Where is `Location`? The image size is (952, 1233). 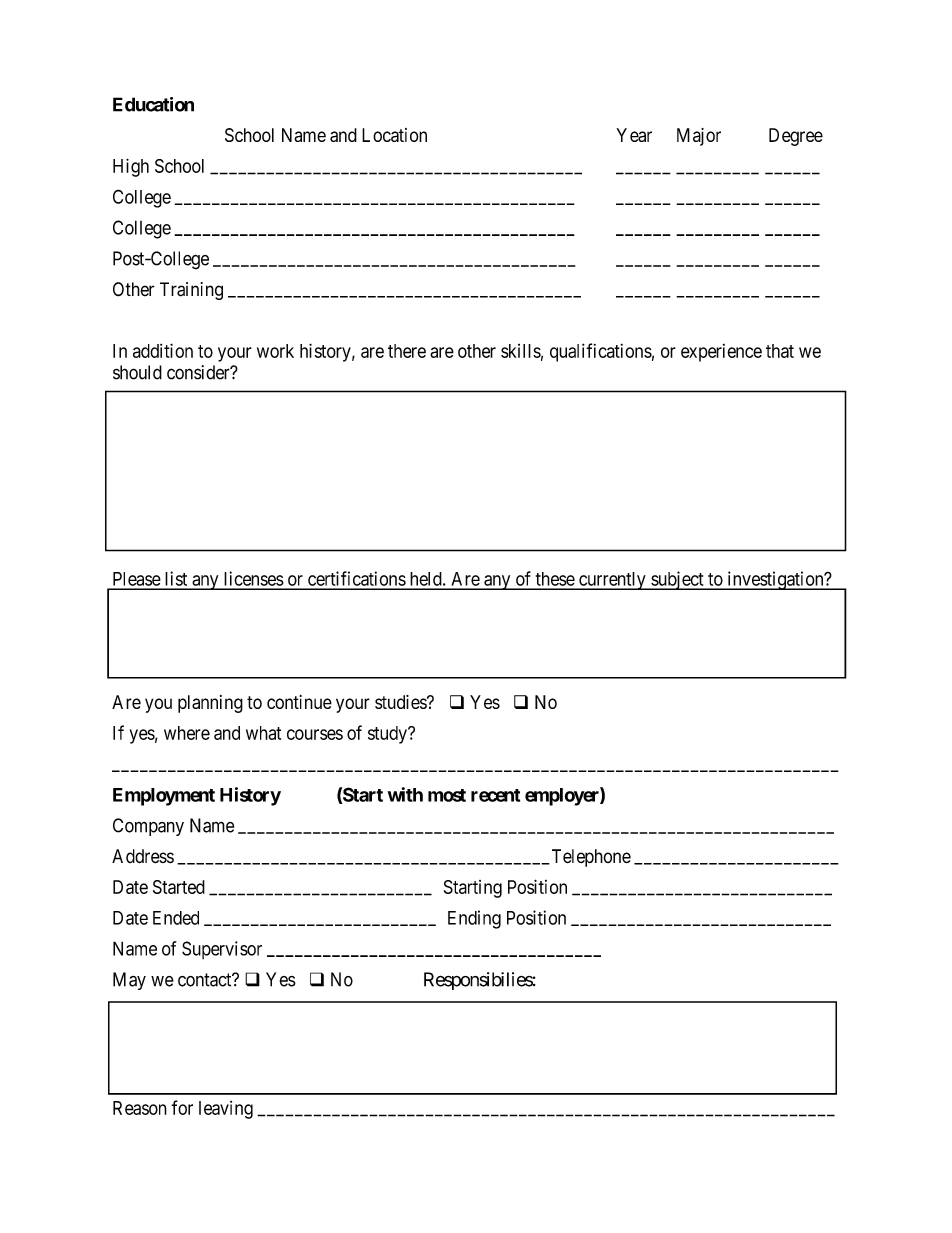 Location is located at coordinates (394, 135).
